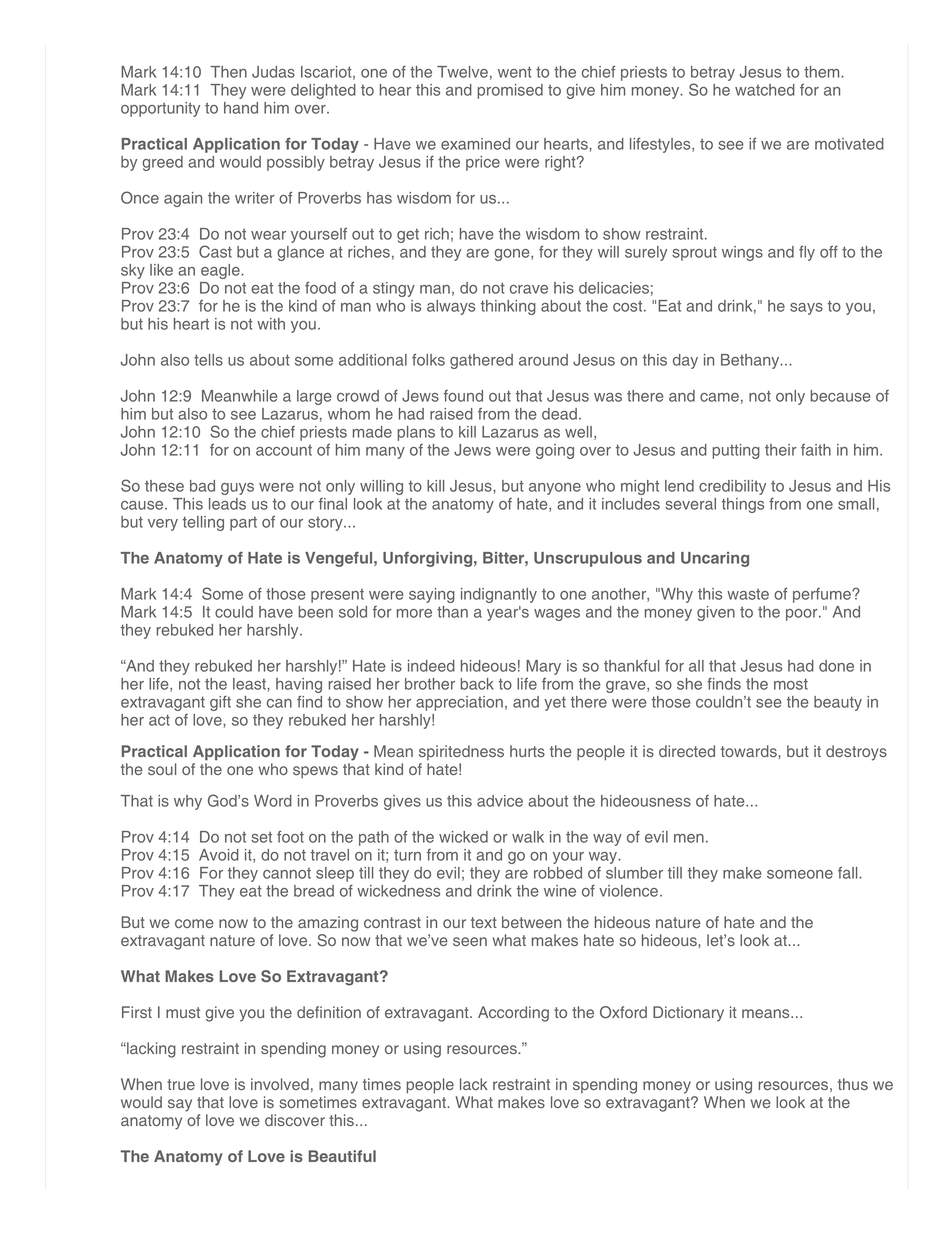  I want to click on poor, so click(803, 615).
